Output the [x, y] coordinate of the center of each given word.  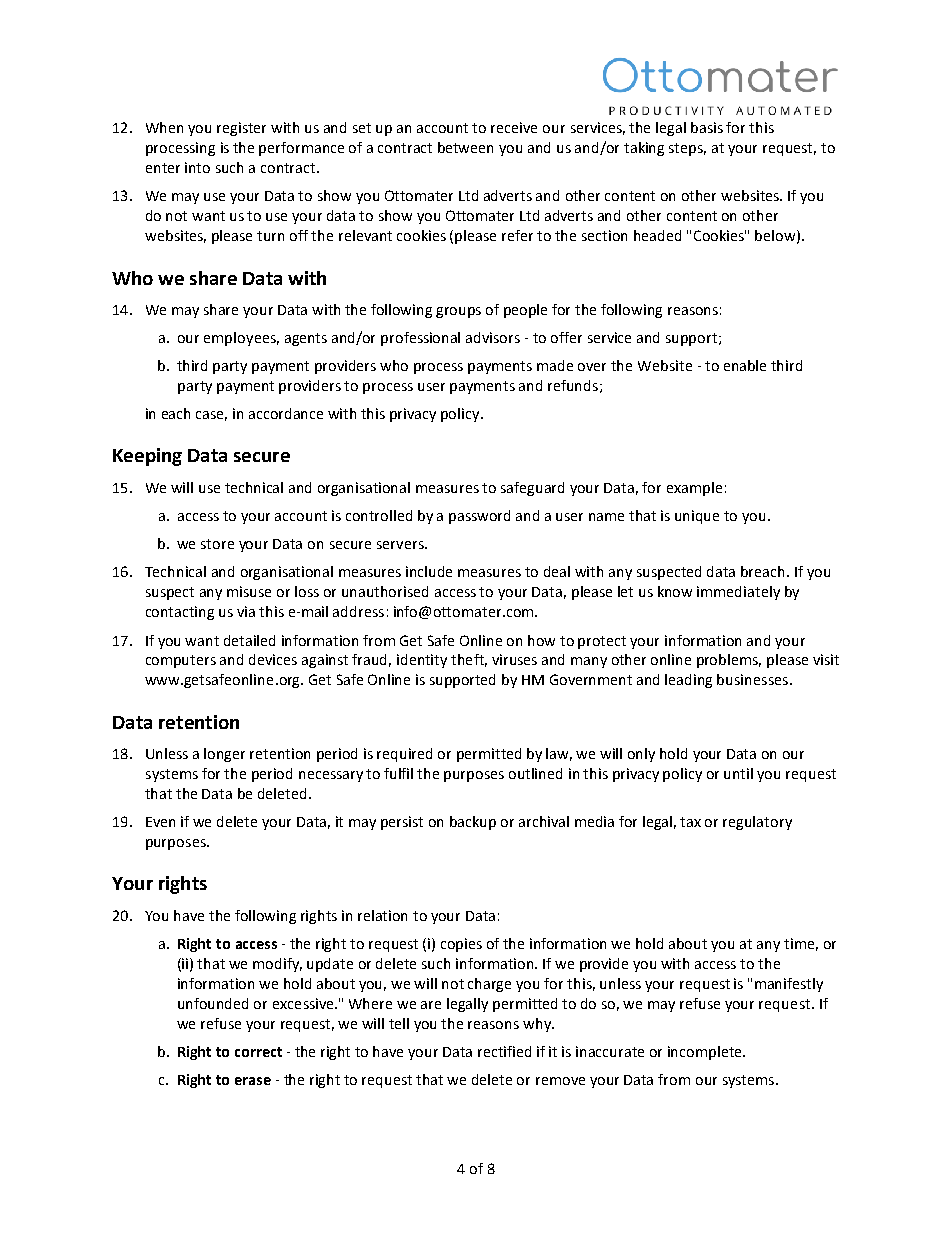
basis [707, 127]
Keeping [147, 457]
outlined [535, 773]
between [465, 147]
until [738, 773]
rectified [504, 1051]
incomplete [706, 1053]
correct [258, 1052]
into [197, 167]
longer [224, 755]
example [694, 489]
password [479, 517]
